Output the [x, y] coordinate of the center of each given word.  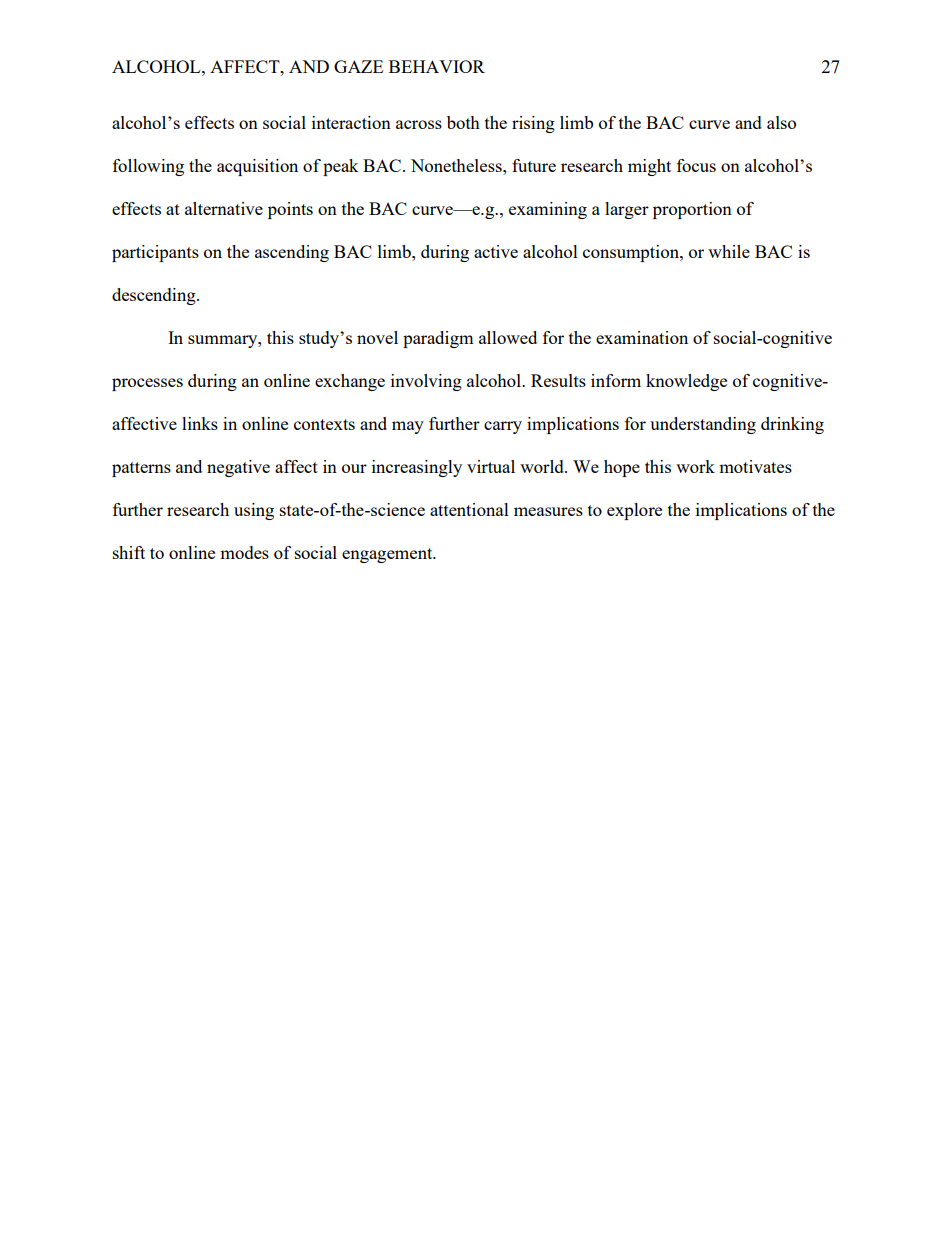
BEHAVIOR [437, 66]
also [781, 122]
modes [244, 552]
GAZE [358, 66]
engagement [388, 555]
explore [634, 511]
